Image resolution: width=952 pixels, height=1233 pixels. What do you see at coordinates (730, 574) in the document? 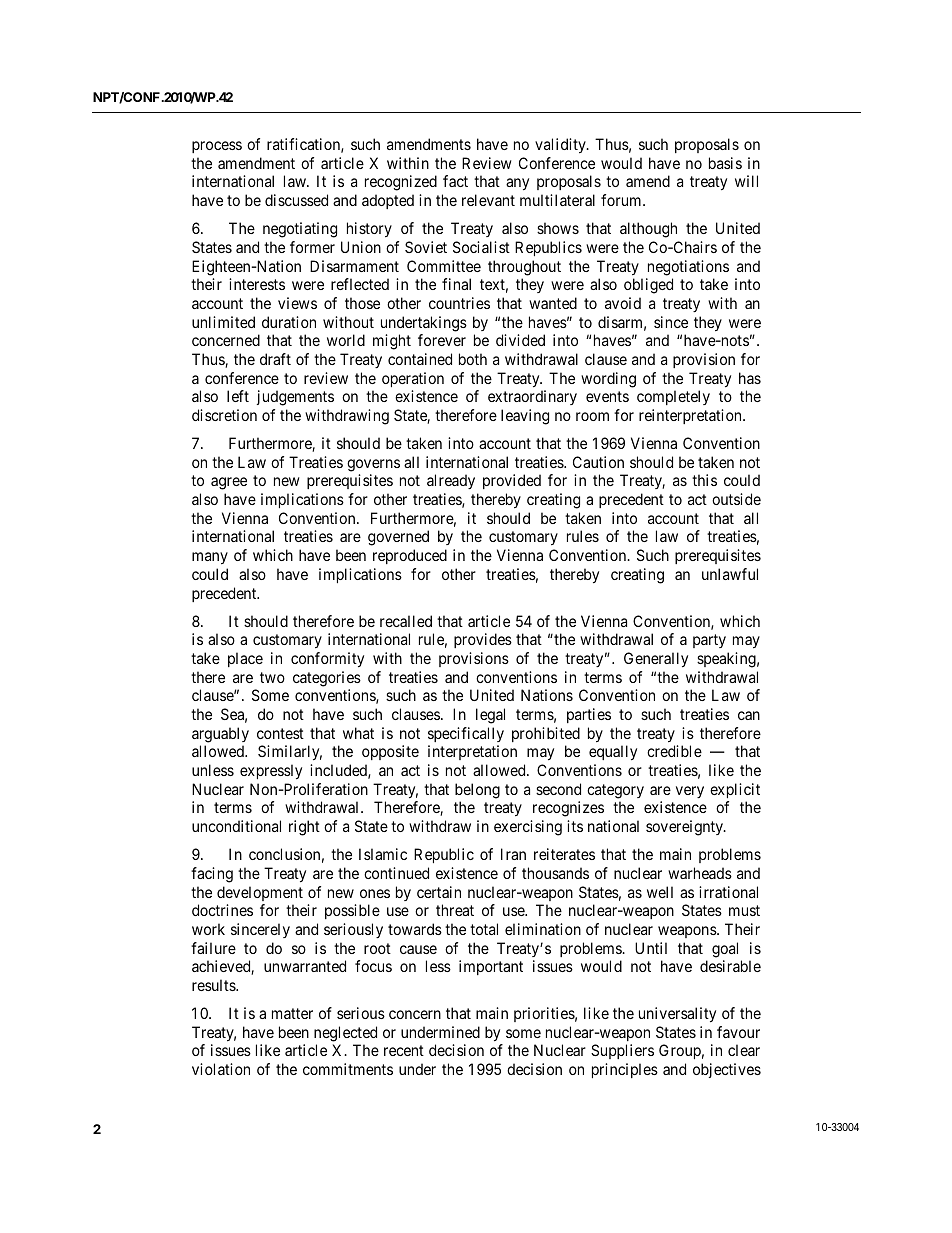
I see `unlawful` at bounding box center [730, 574].
